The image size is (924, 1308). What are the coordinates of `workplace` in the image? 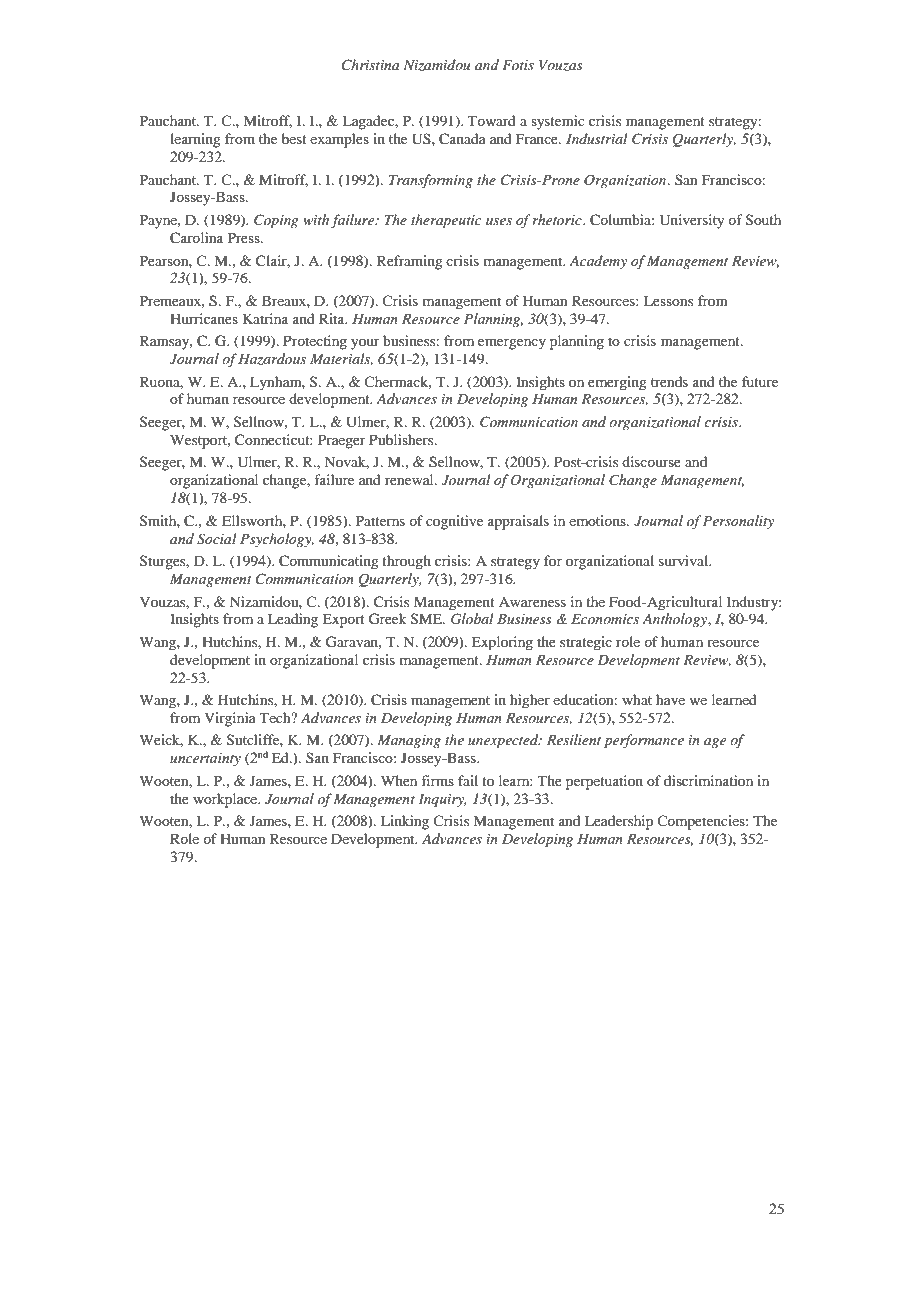 It's located at (226, 800).
